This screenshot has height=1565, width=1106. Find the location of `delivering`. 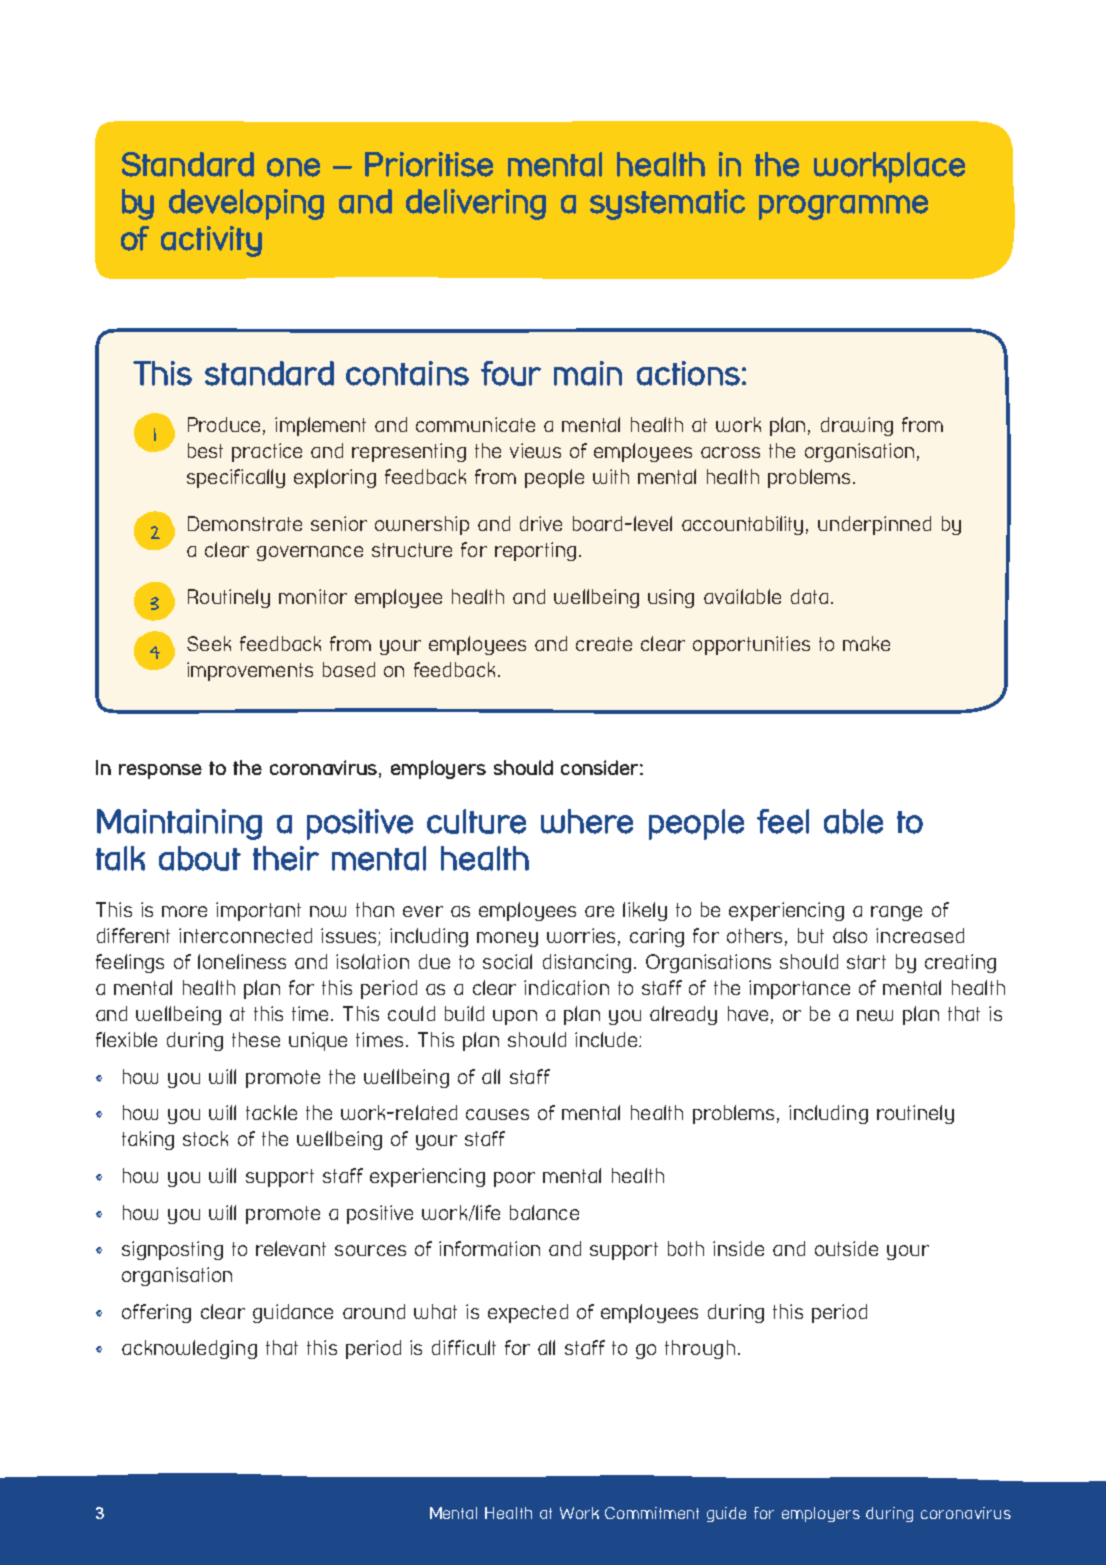

delivering is located at coordinates (476, 204).
